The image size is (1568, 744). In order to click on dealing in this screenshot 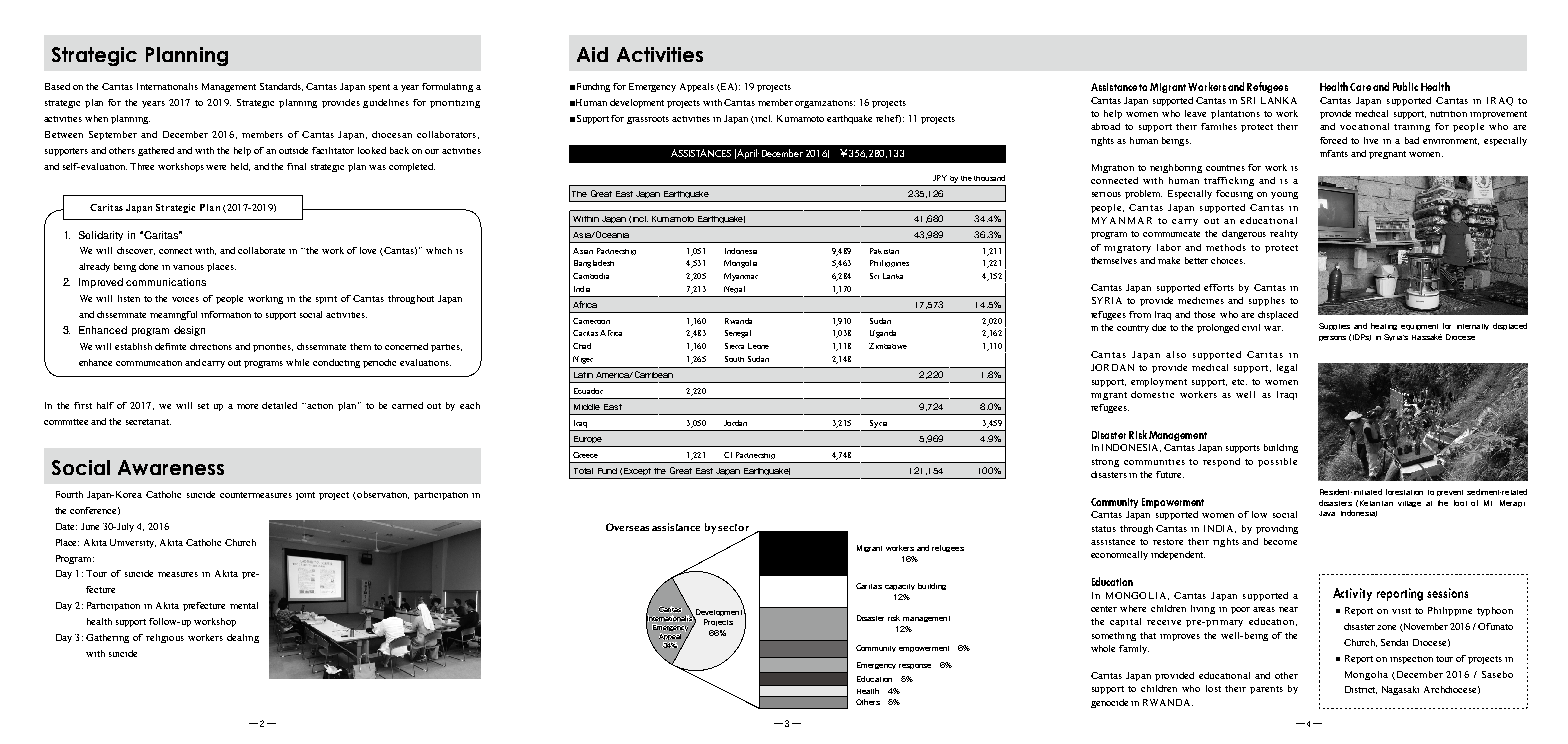, I will do `click(243, 638)`.
